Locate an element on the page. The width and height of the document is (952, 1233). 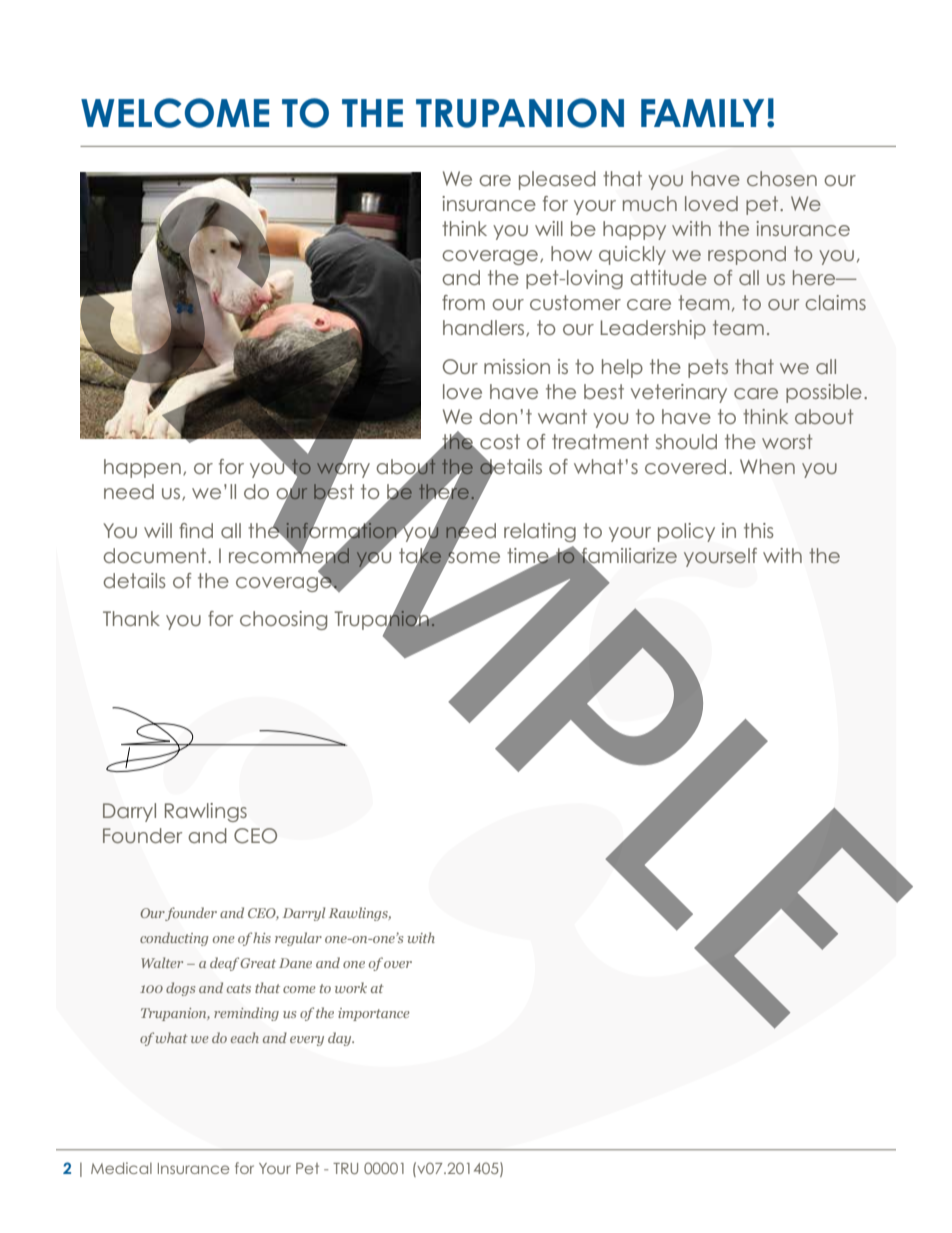
day is located at coordinates (341, 1039).
